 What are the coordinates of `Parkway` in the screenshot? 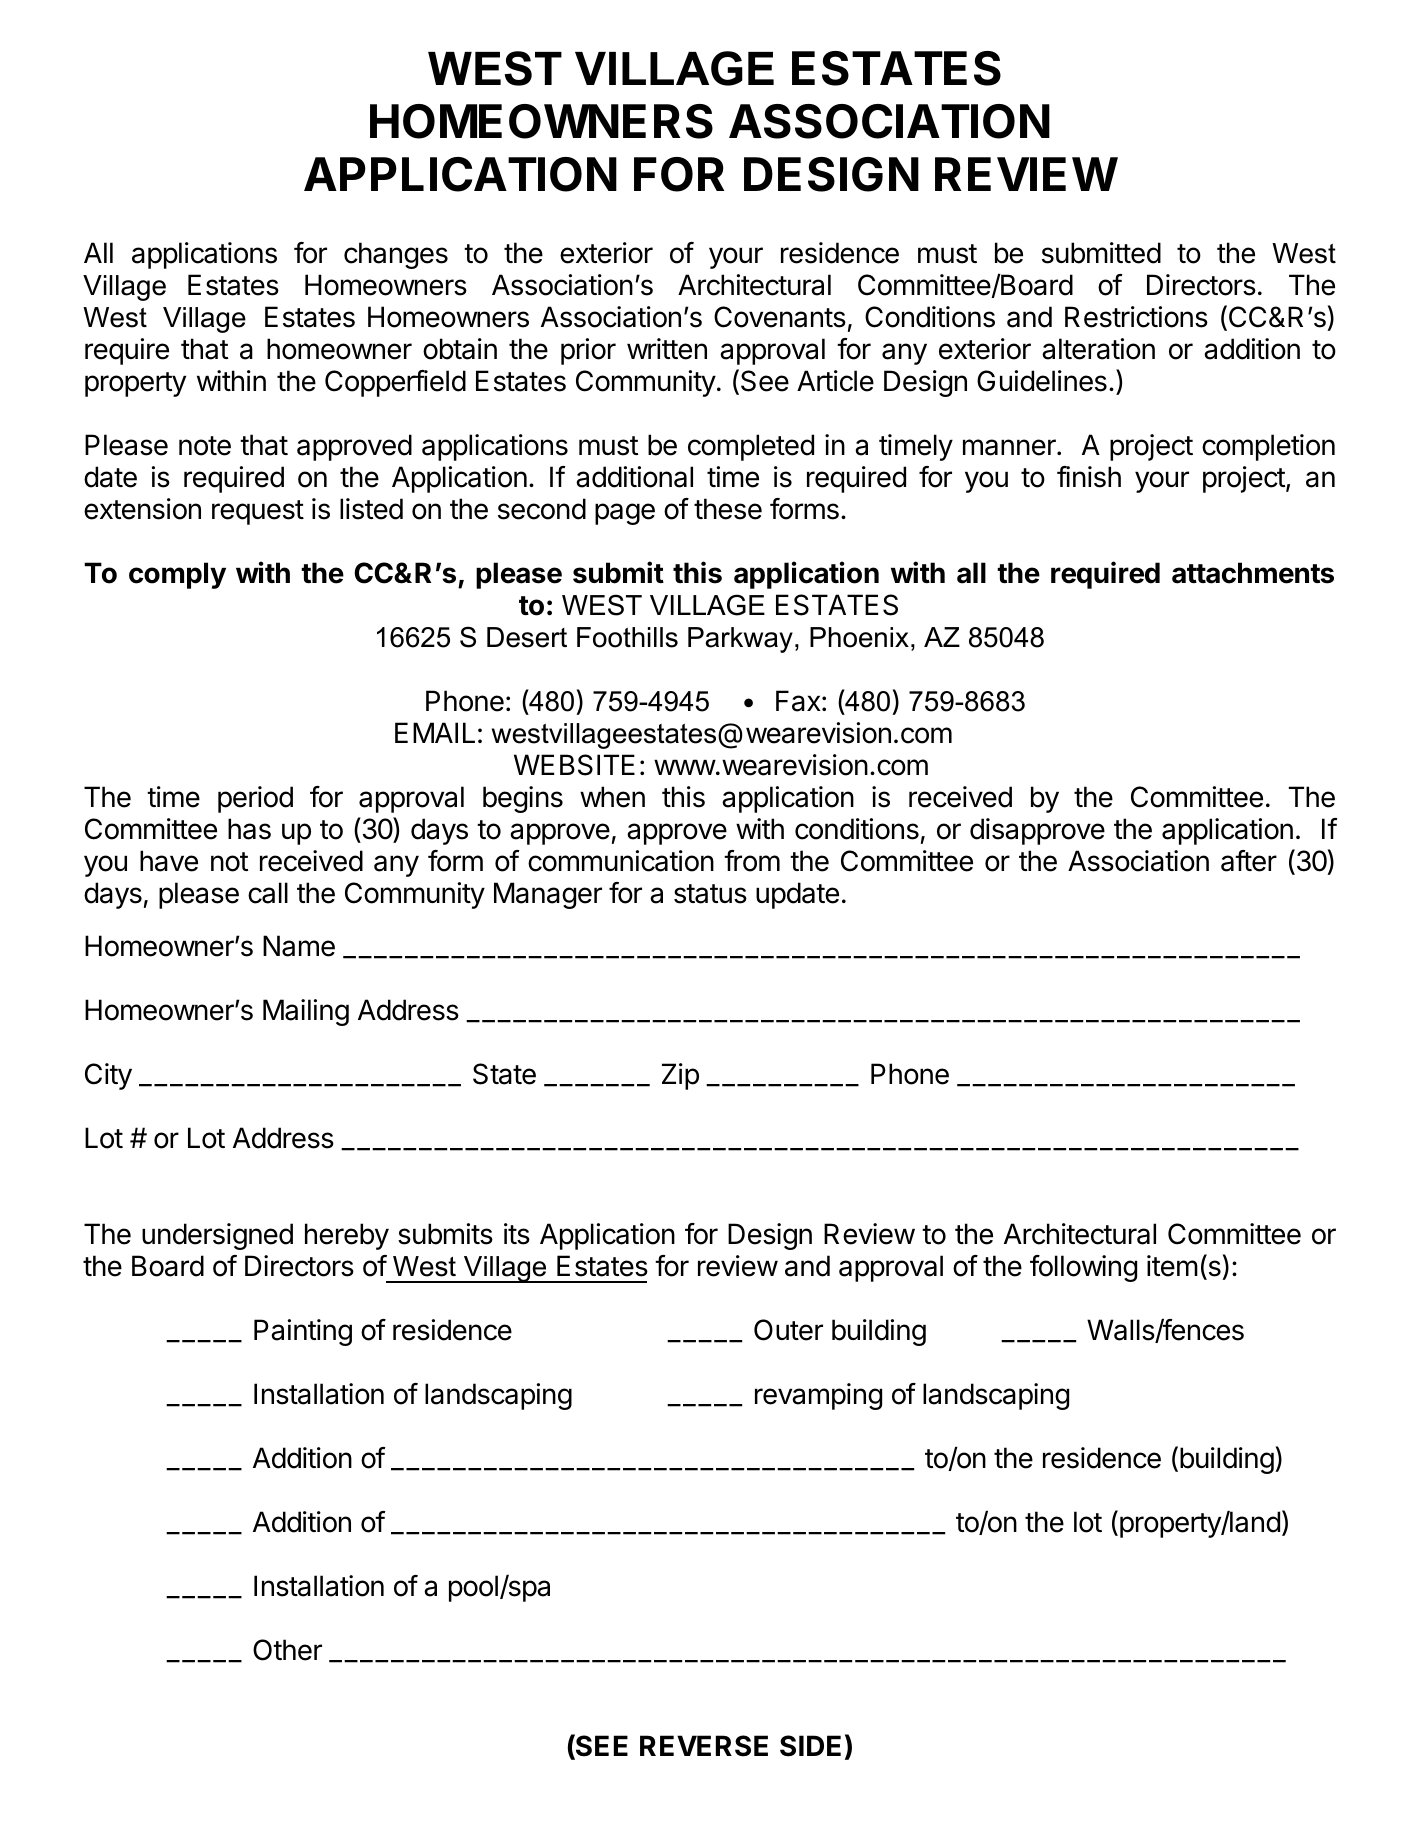 It's located at (740, 640).
